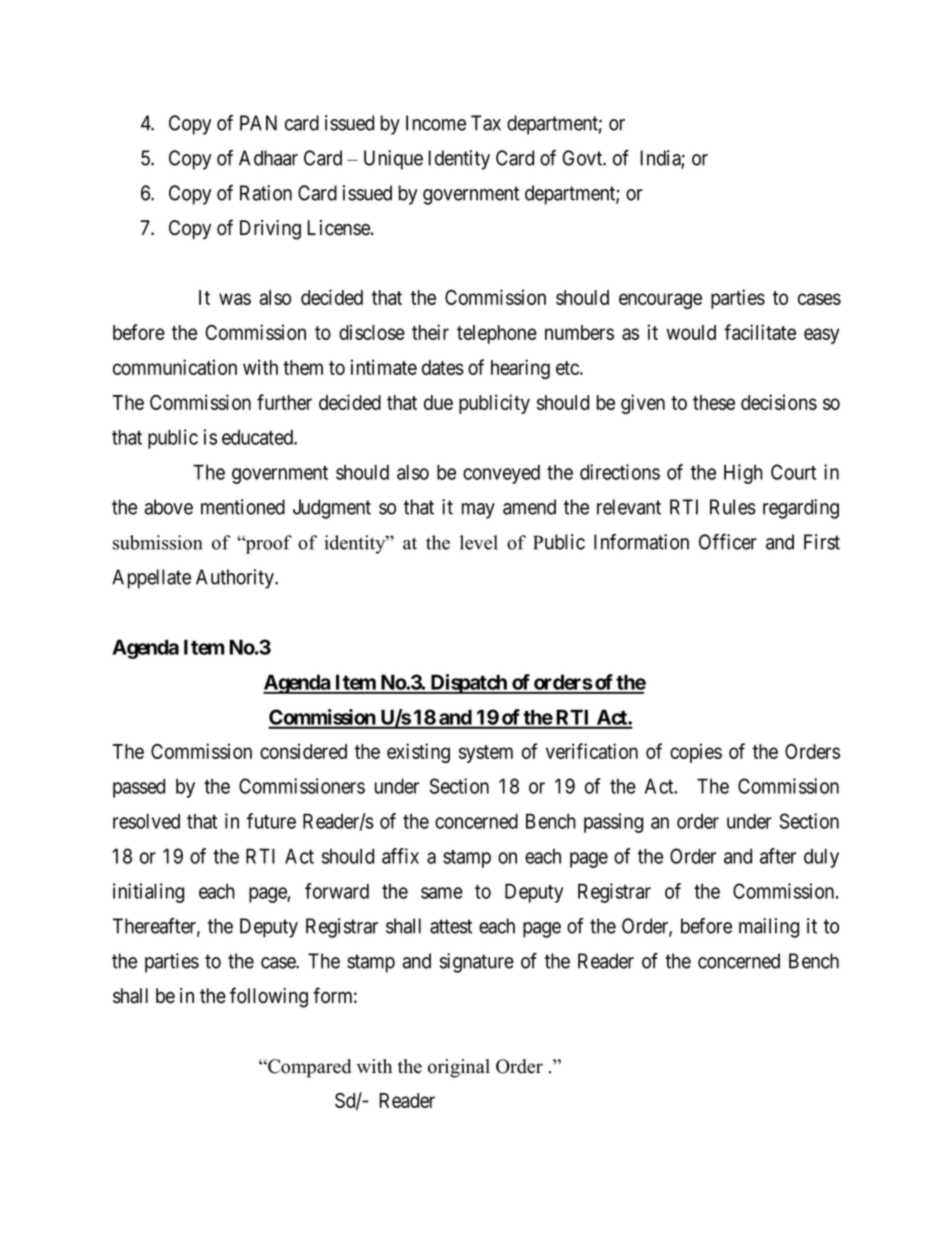 The width and height of the document is (952, 1233). Describe the element at coordinates (479, 542) in the document. I see `level` at that location.
